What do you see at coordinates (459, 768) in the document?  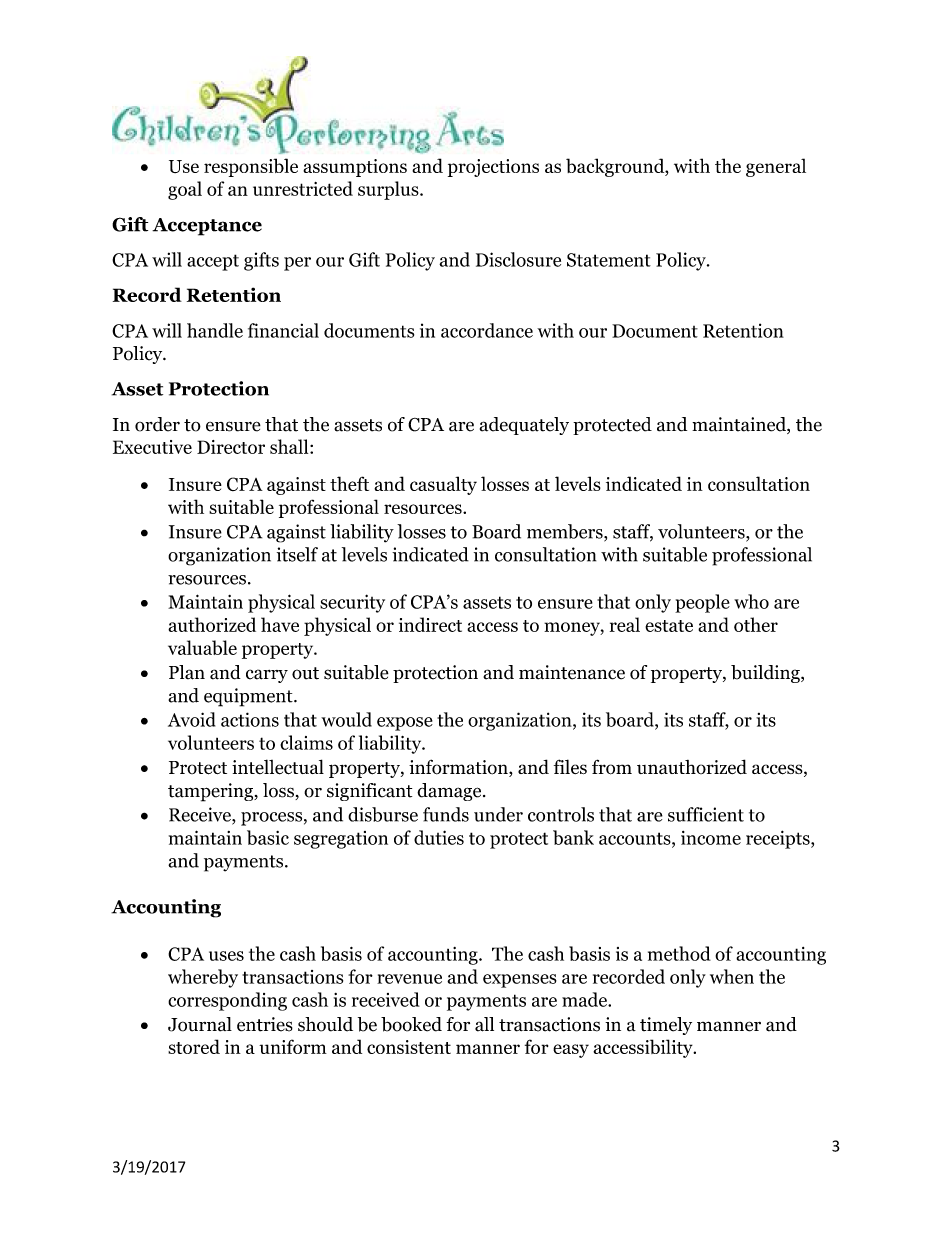 I see `information` at bounding box center [459, 768].
